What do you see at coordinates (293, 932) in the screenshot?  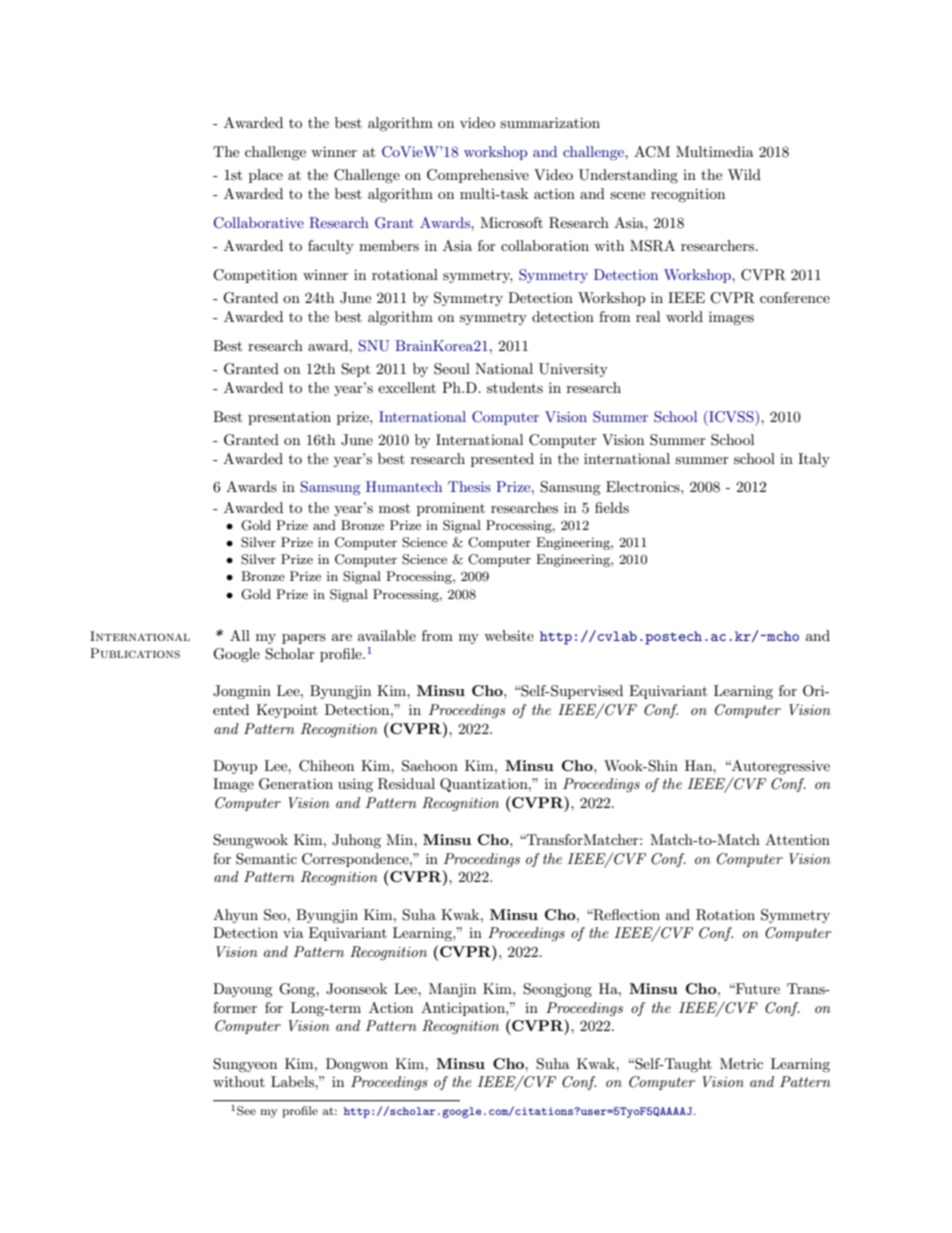 I see `via` at bounding box center [293, 932].
